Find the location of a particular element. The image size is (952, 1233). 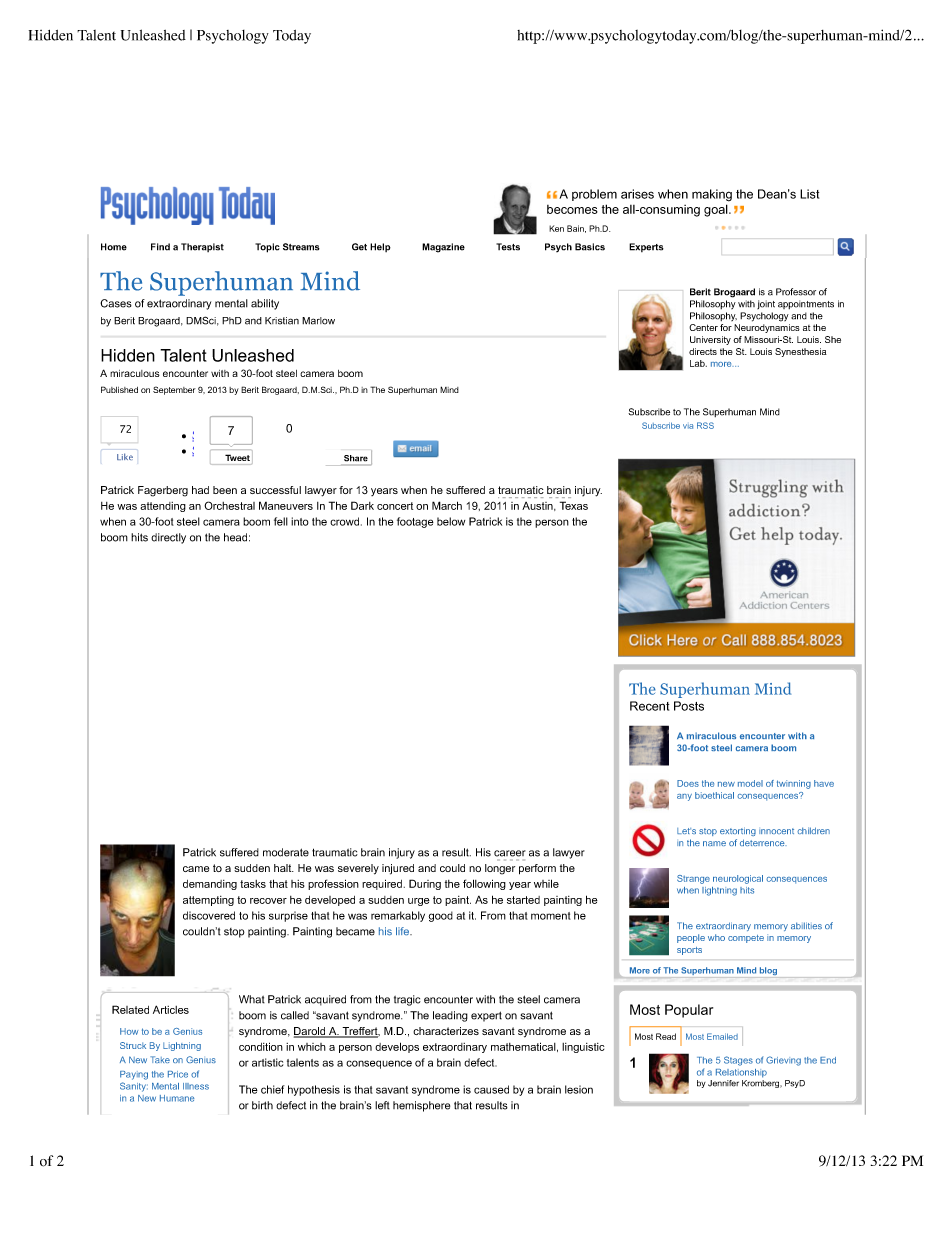

model is located at coordinates (750, 783).
